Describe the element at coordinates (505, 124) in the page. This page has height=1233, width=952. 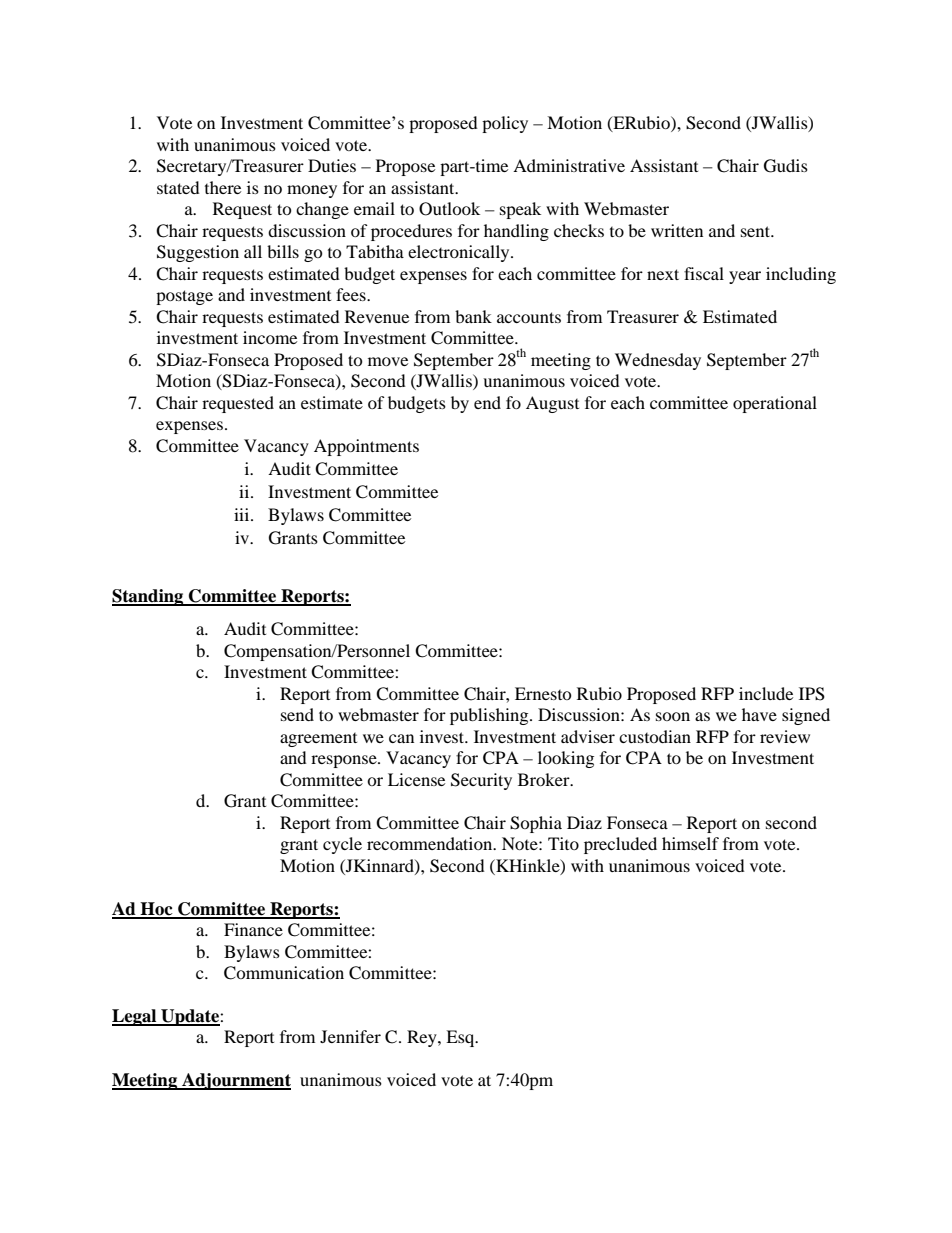
I see `policy` at that location.
